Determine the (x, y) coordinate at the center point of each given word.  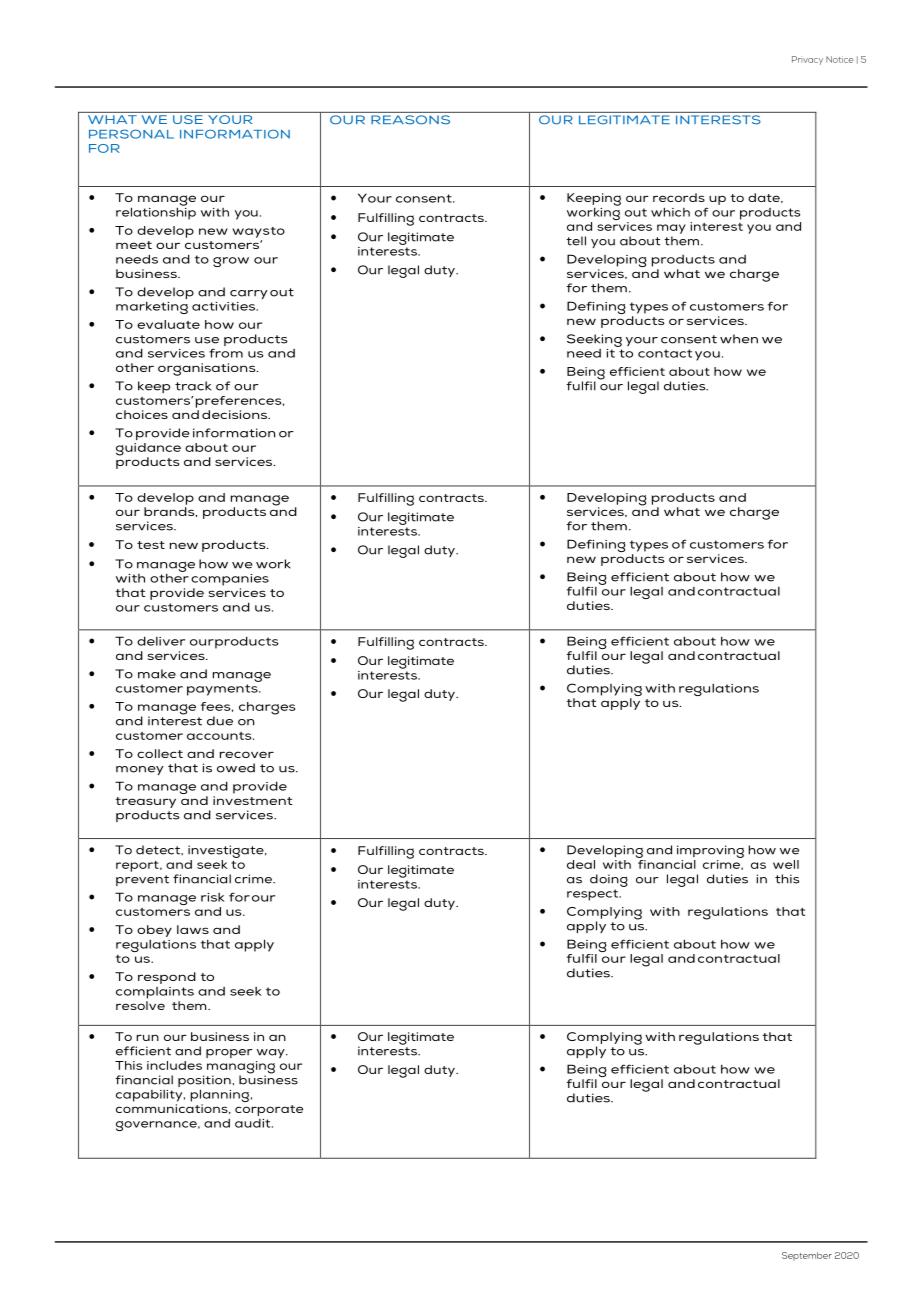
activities (224, 306)
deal (581, 864)
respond (167, 978)
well (786, 864)
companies (230, 580)
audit (254, 1123)
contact (665, 353)
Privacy (807, 60)
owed (236, 768)
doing (609, 880)
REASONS (410, 119)
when (739, 339)
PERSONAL (131, 134)
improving (710, 851)
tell (576, 241)
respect (594, 895)
